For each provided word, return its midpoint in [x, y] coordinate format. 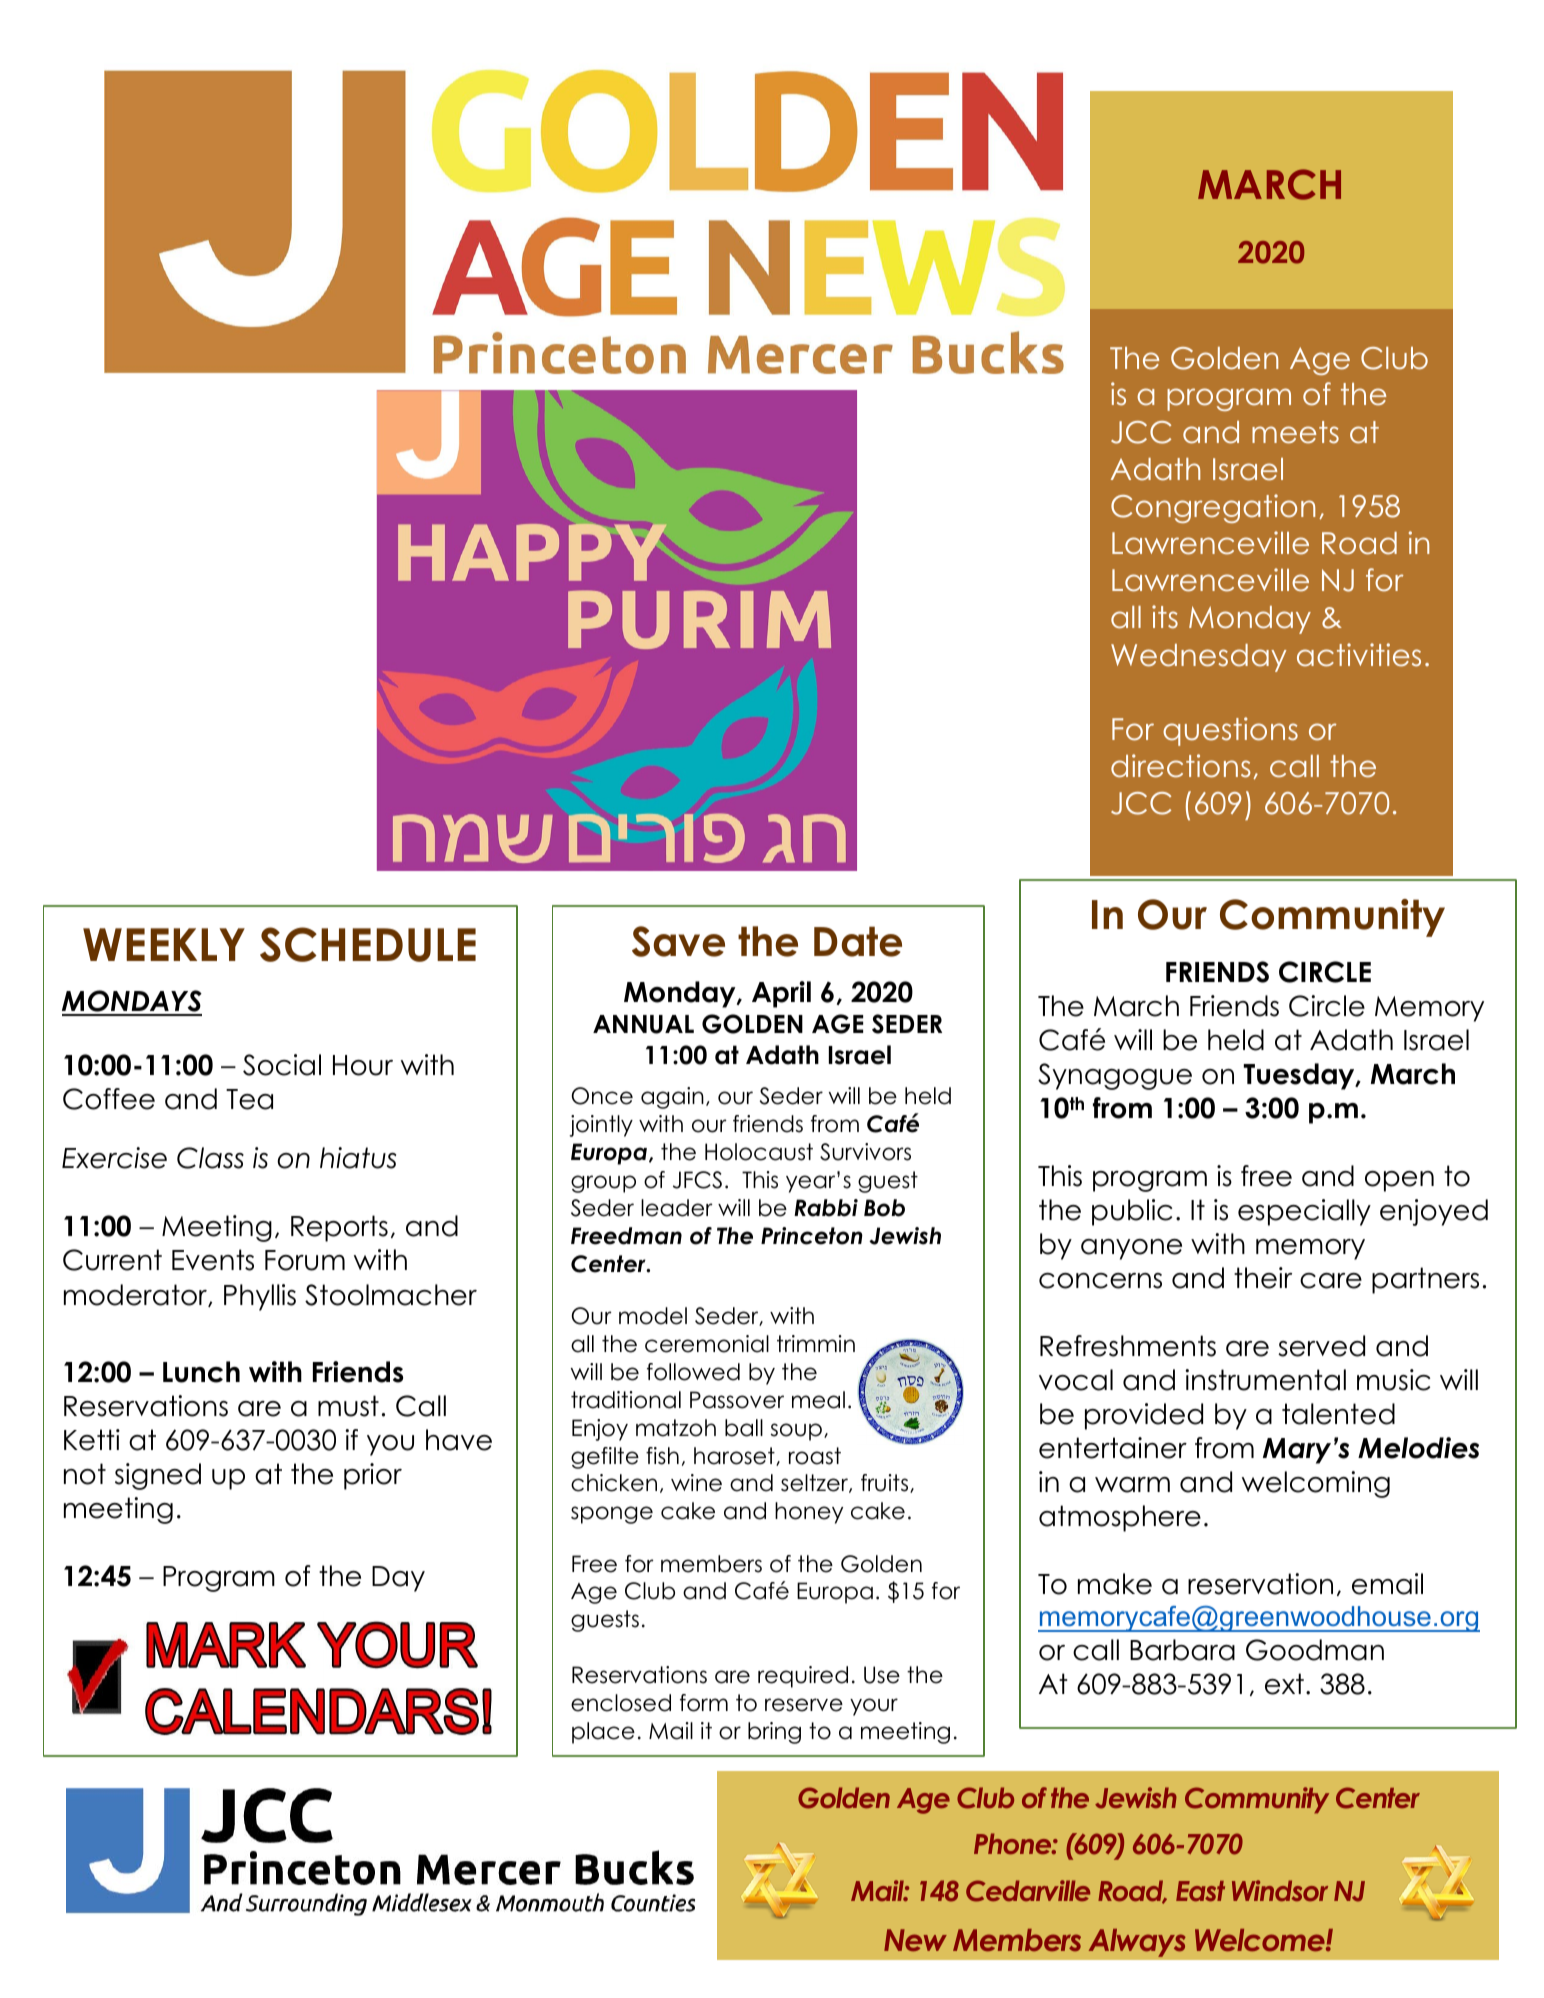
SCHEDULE [368, 944]
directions [1181, 766]
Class [210, 1158]
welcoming [1316, 1484]
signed [158, 1476]
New [915, 1940]
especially [1304, 1212]
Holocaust [759, 1152]
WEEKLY [164, 944]
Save [678, 941]
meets [1295, 432]
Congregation [1213, 508]
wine [696, 1483]
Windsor [1280, 1890]
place [603, 1733]
